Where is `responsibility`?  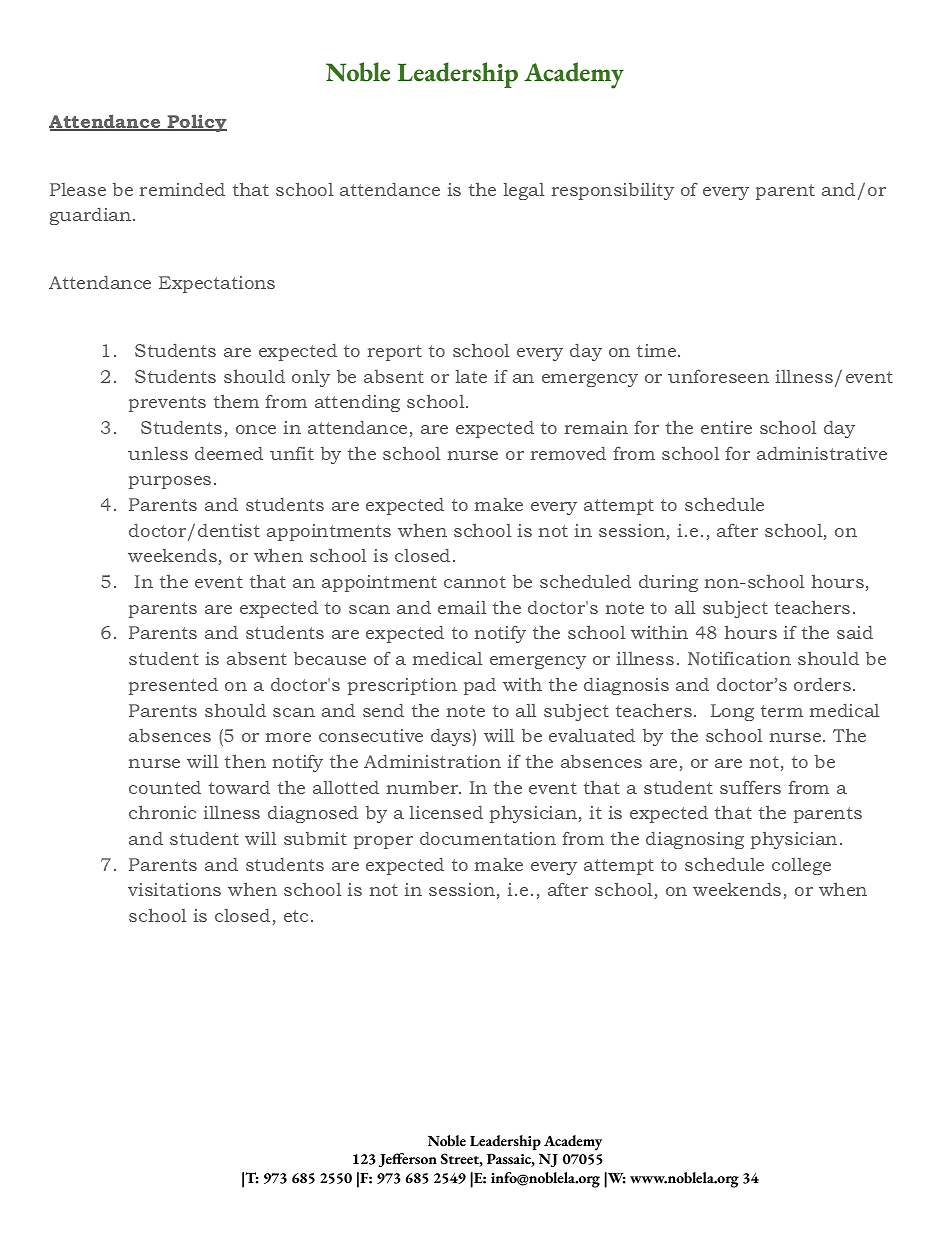 responsibility is located at coordinates (612, 191).
